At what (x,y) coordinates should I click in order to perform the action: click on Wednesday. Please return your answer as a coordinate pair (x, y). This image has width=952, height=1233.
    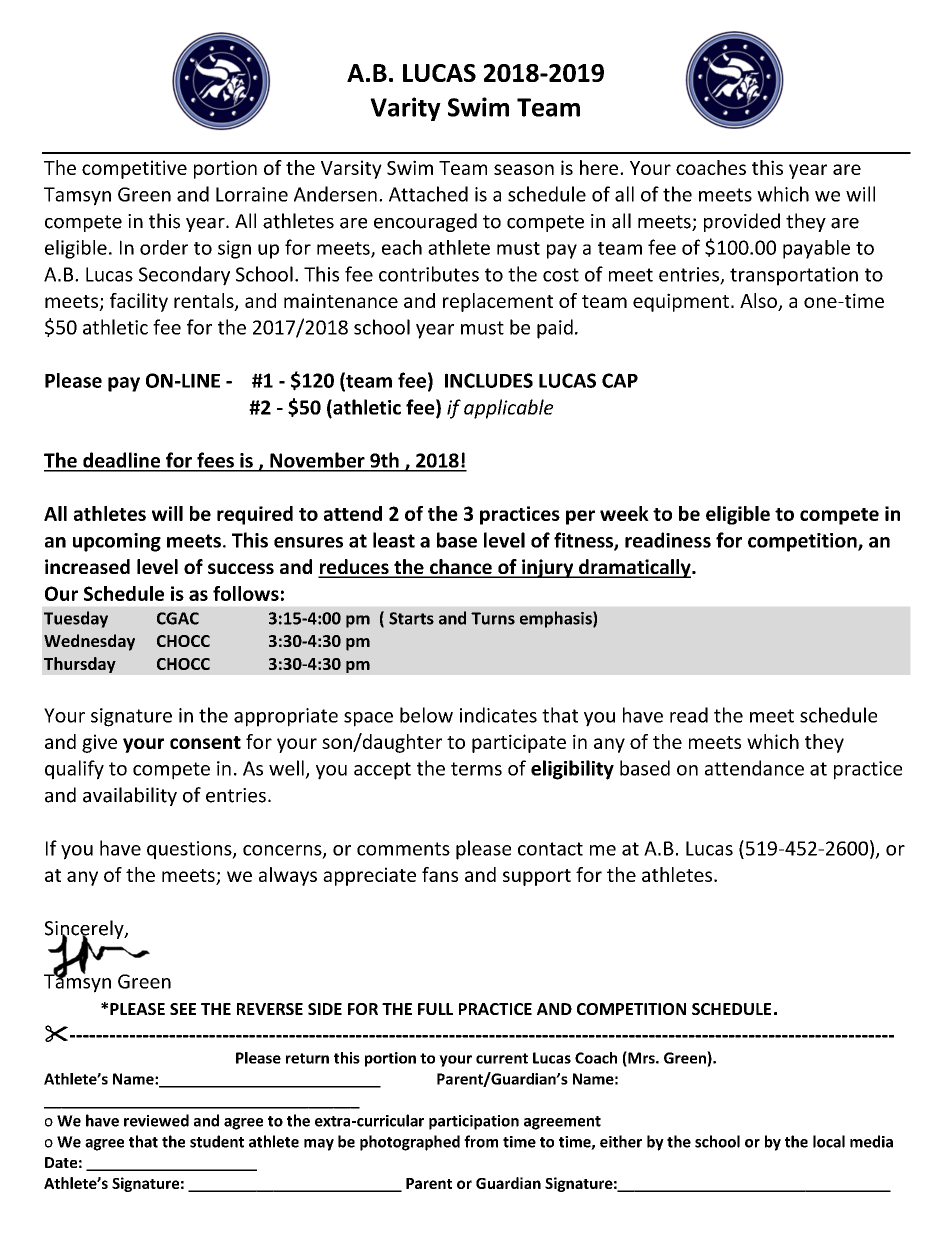
    Looking at the image, I should click on (89, 642).
